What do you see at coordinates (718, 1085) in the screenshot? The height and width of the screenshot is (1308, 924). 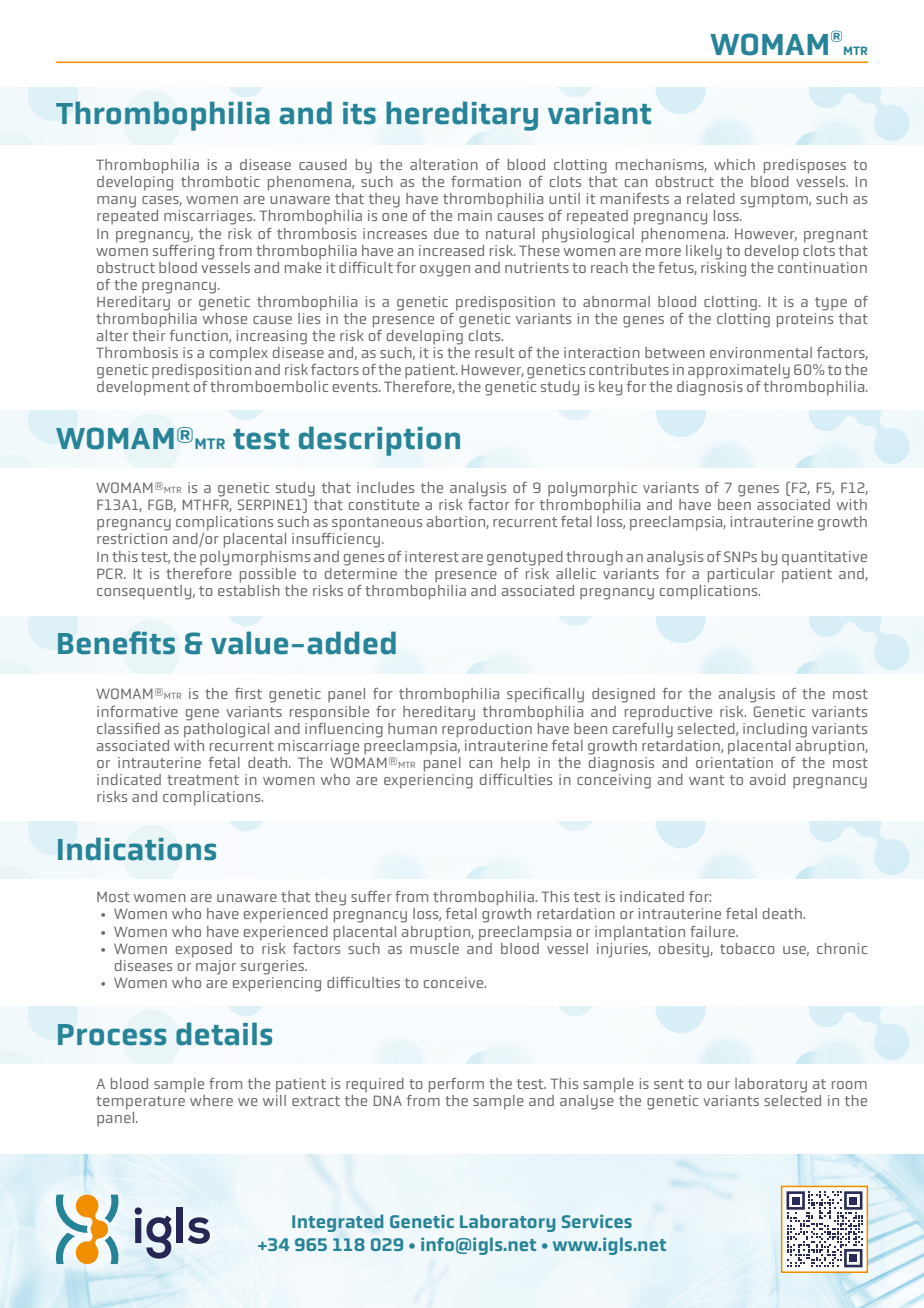 I see `our` at bounding box center [718, 1085].
